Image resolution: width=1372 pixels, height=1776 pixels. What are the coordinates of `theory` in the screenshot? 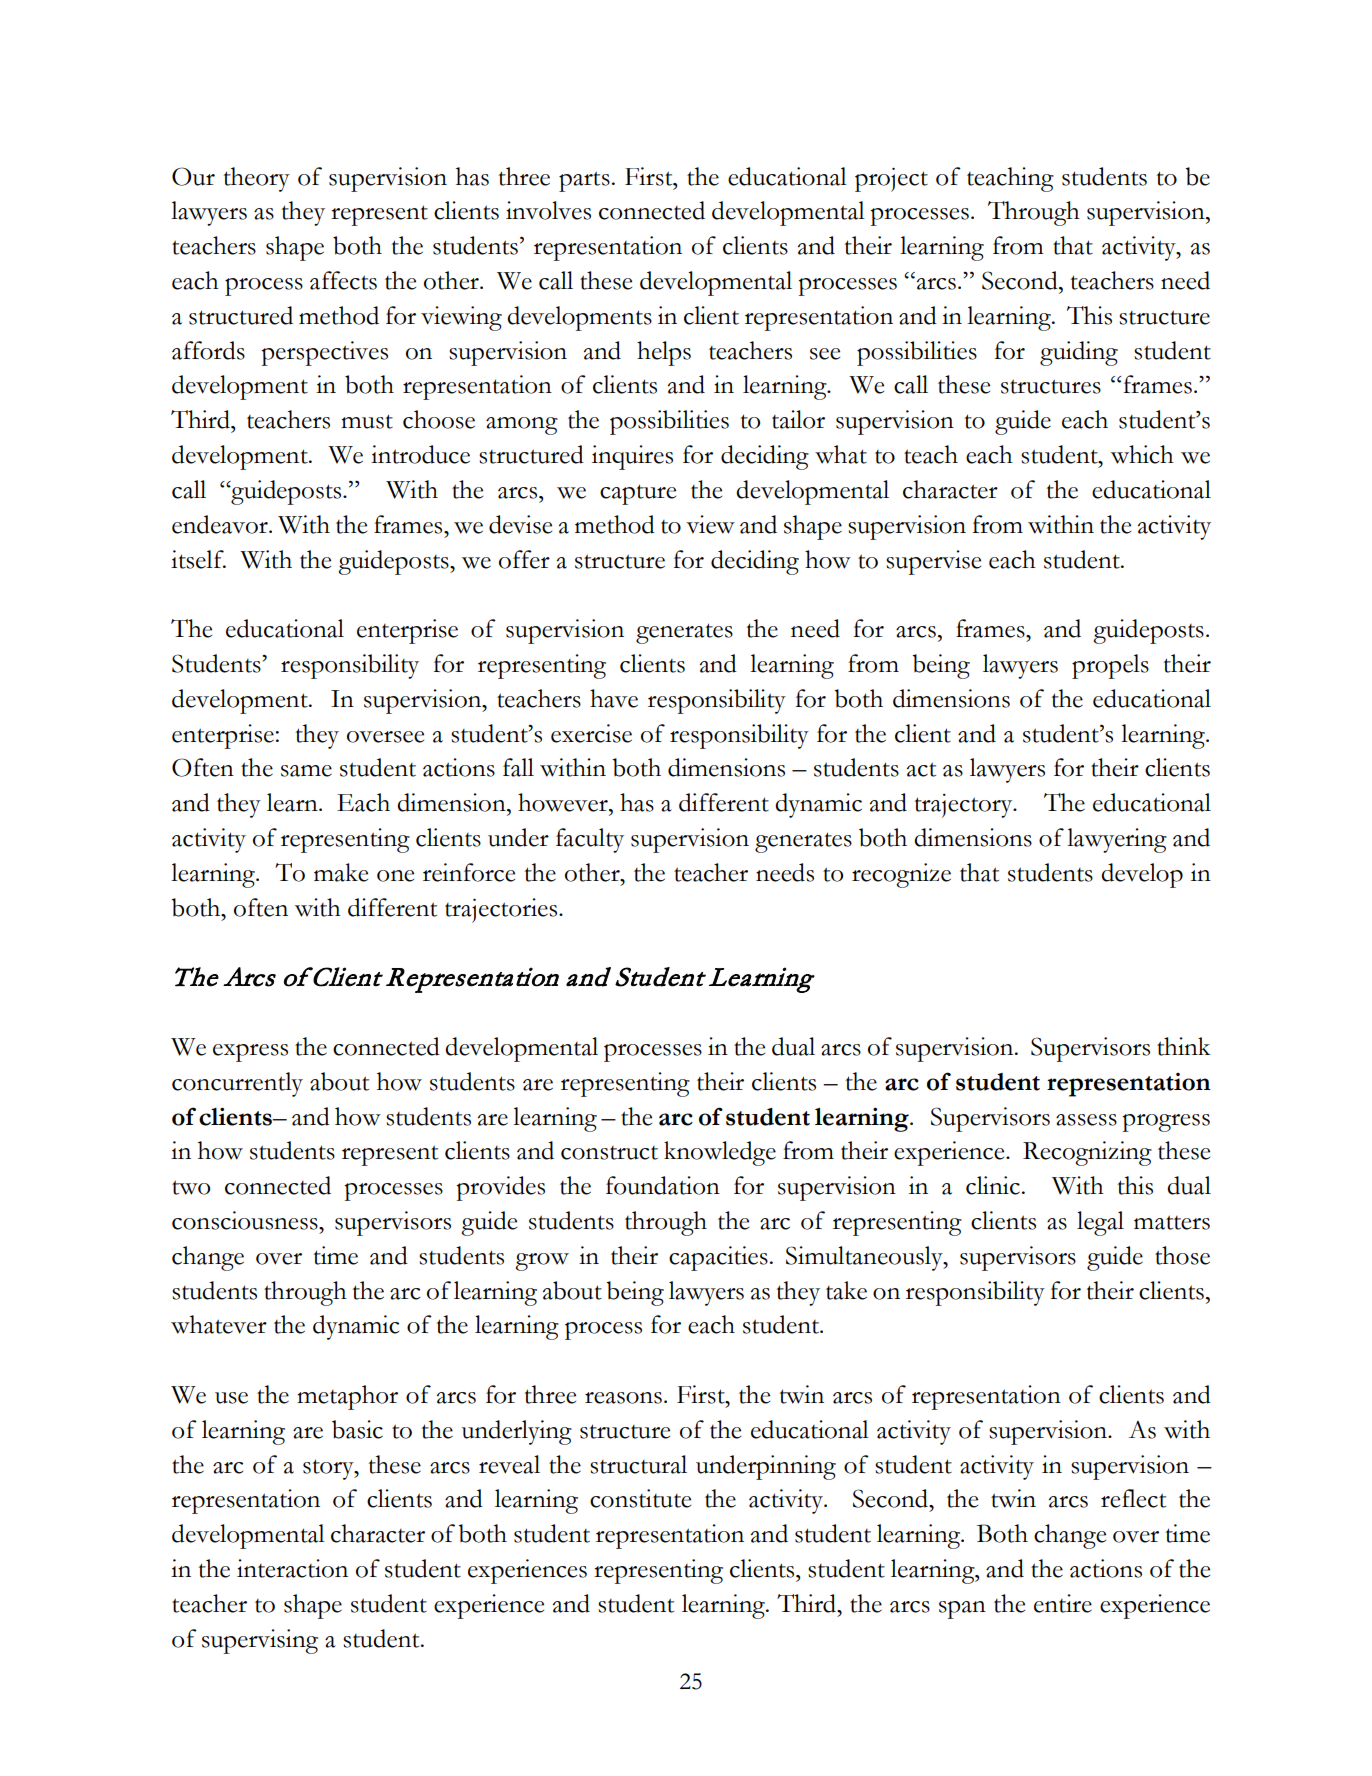 It's located at (256, 179).
